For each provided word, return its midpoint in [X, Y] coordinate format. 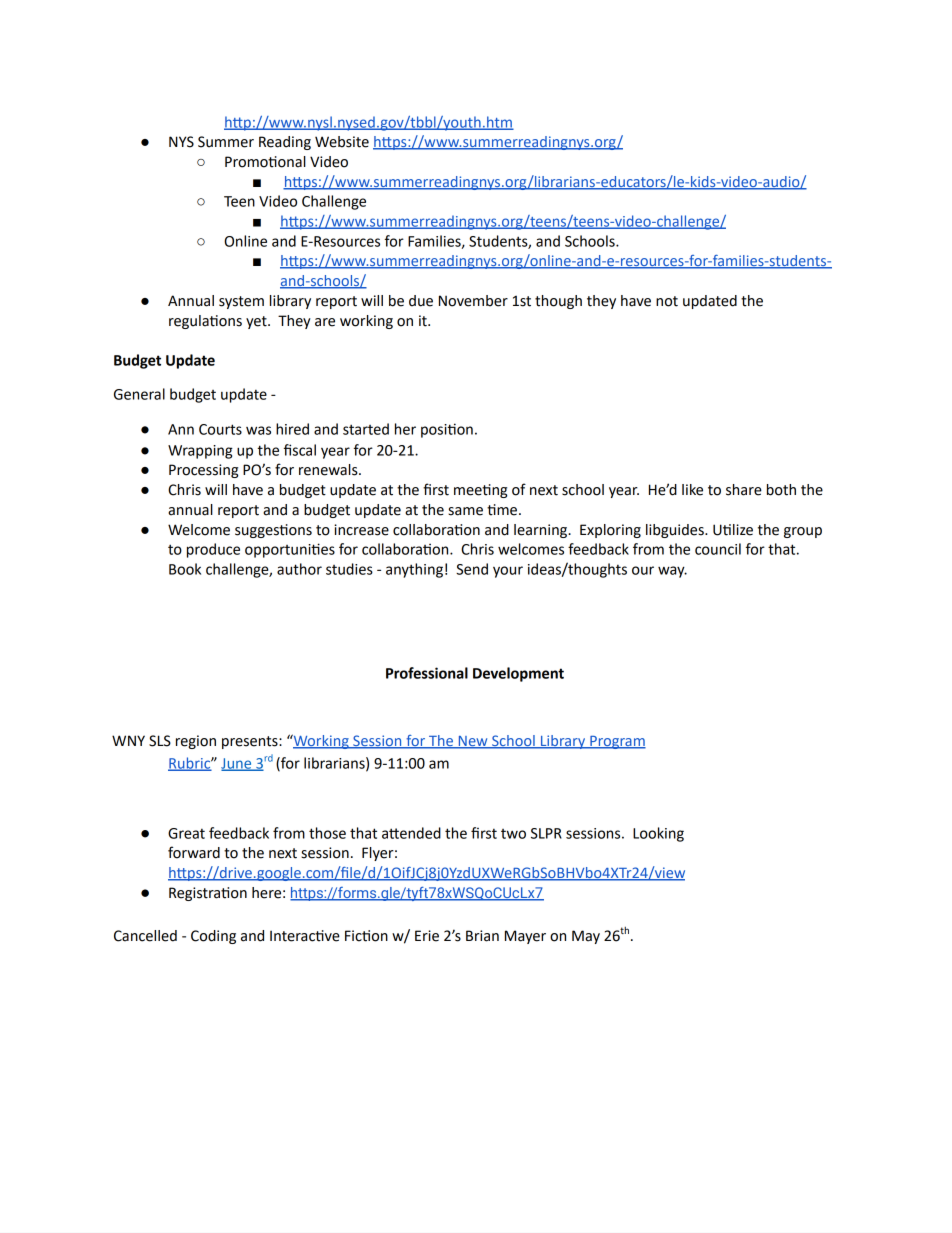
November [473, 301]
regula [190, 322]
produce [213, 550]
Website [342, 142]
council [718, 549]
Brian [482, 936]
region [196, 742]
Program [617, 742]
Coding [213, 937]
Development [518, 674]
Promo [247, 162]
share [744, 490]
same [465, 511]
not [667, 301]
